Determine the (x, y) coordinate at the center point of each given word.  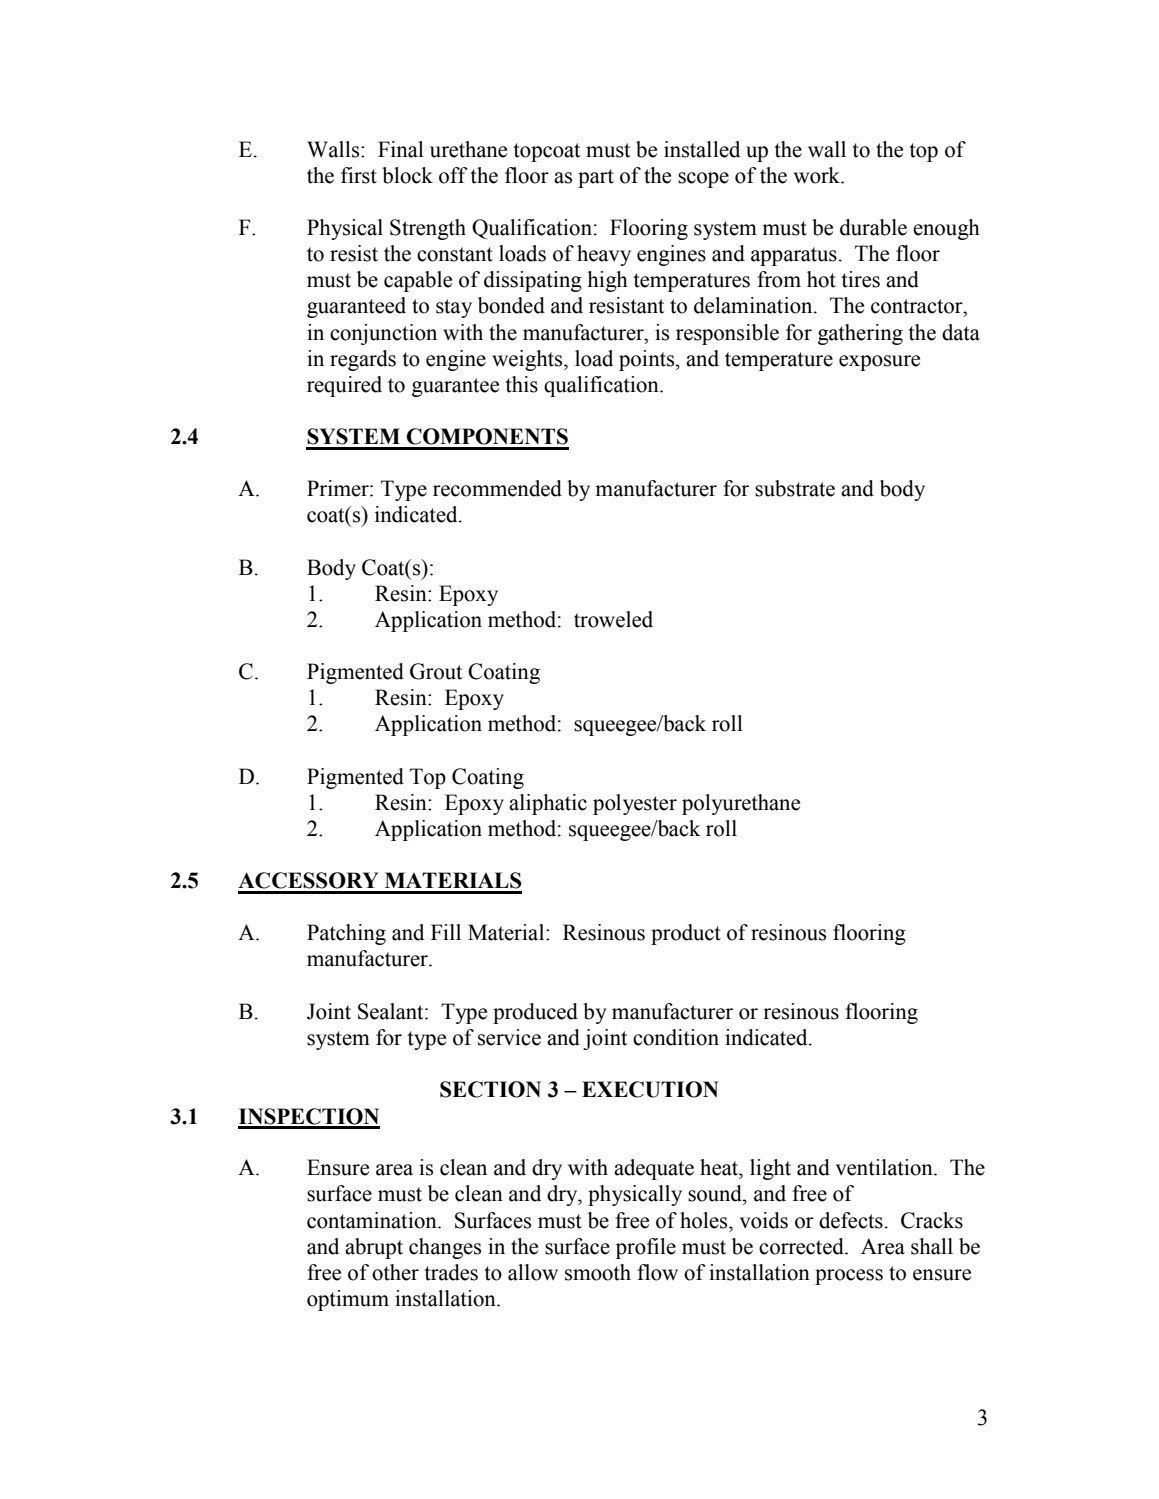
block (407, 175)
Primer (339, 488)
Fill (446, 932)
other (395, 1272)
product (686, 934)
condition (676, 1037)
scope (703, 180)
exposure (879, 363)
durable (873, 227)
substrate (795, 488)
